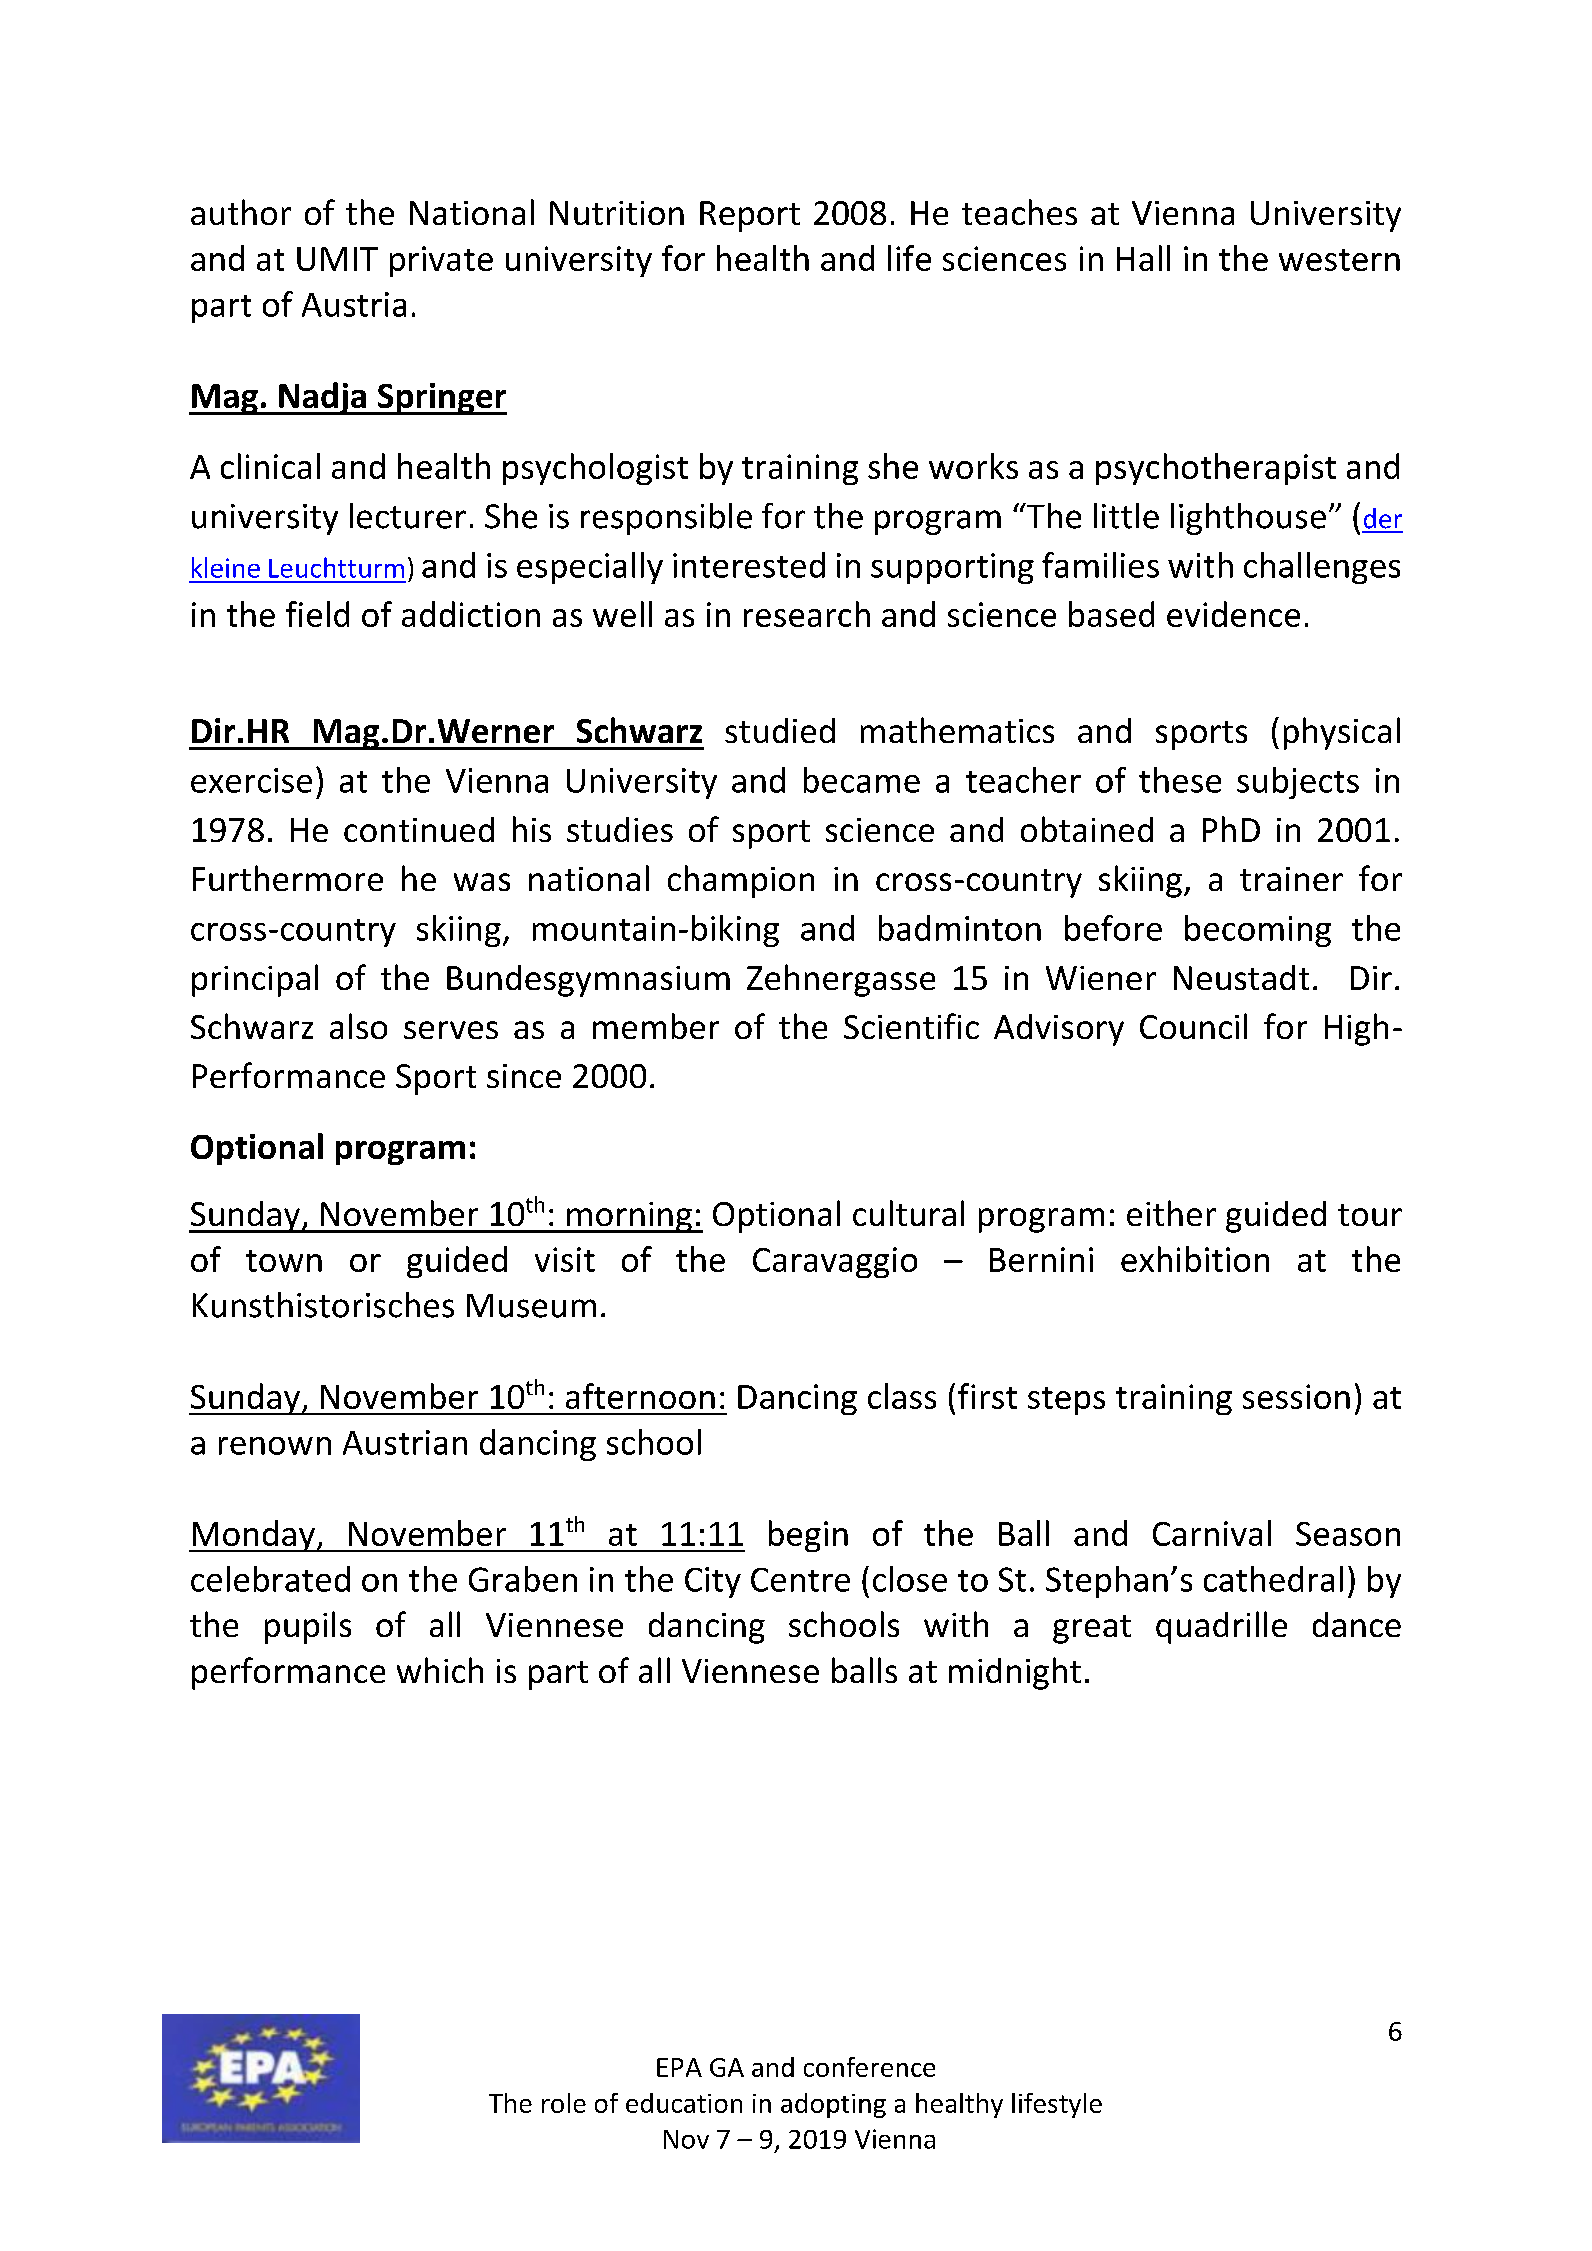  I want to click on session, so click(1296, 1396).
